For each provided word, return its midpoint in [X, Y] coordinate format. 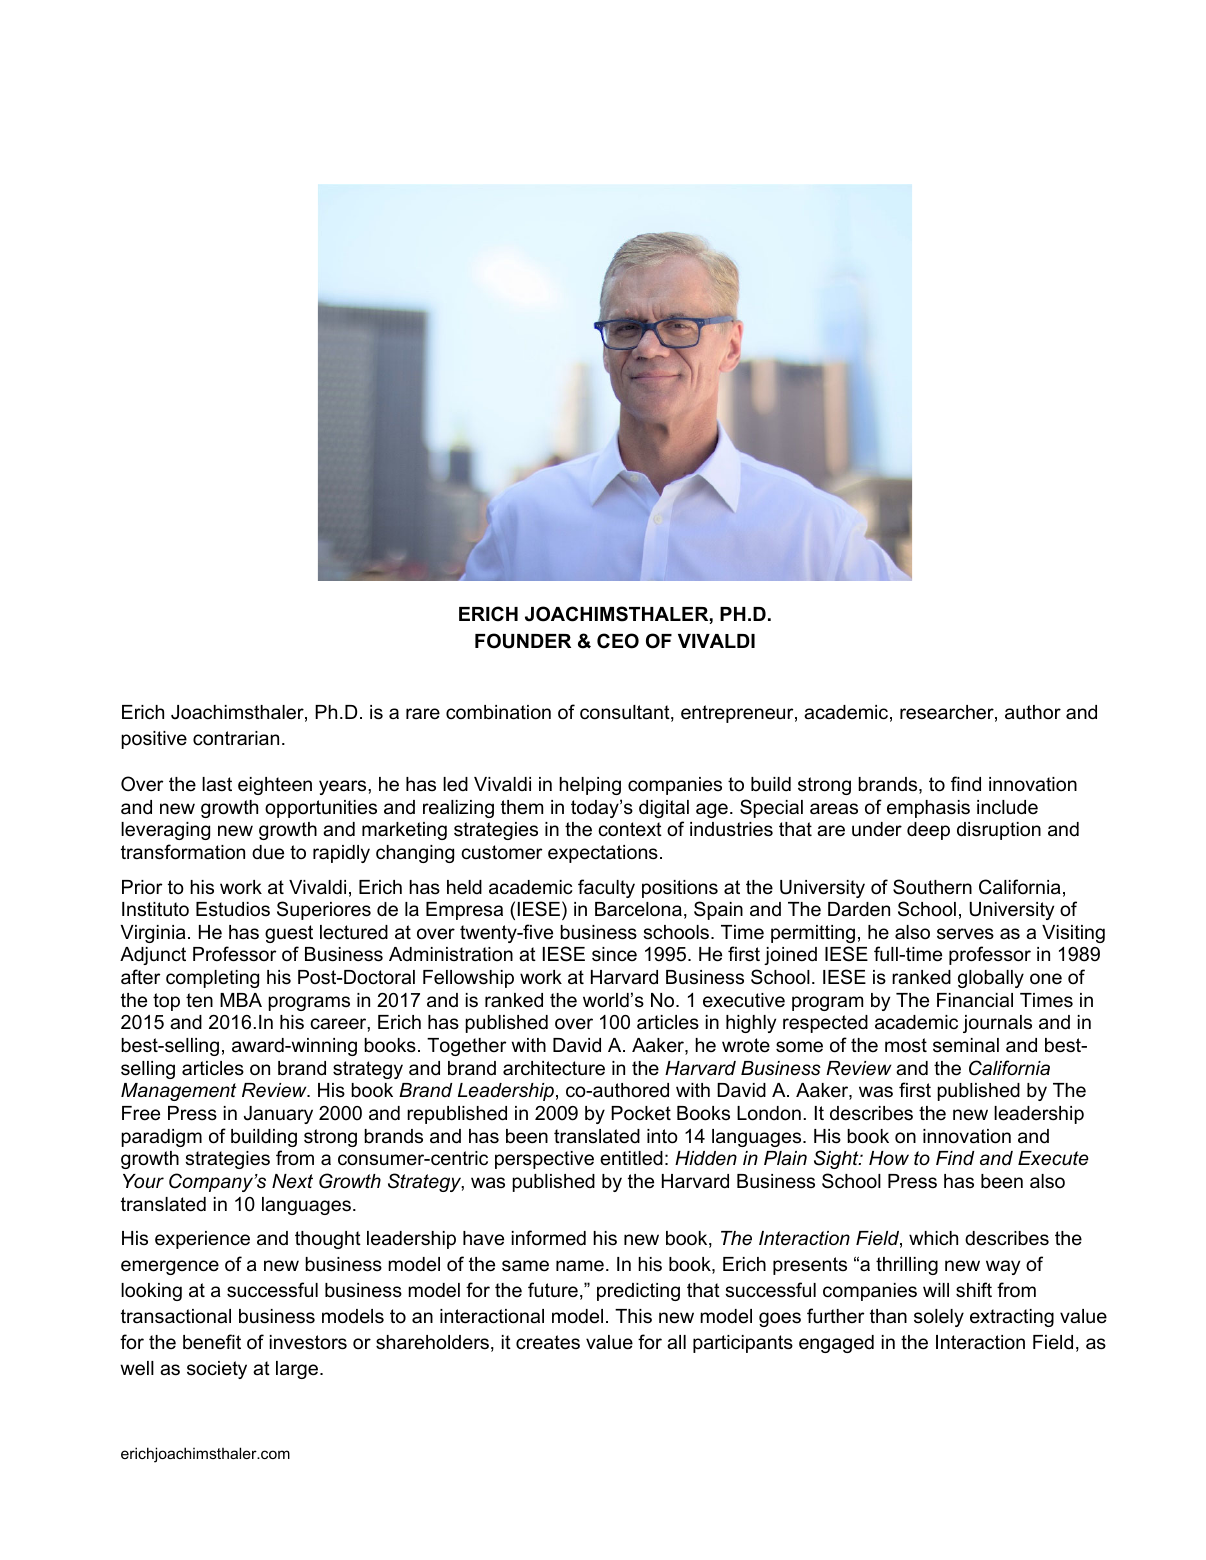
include [1007, 807]
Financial [975, 1000]
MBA [241, 1000]
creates [548, 1342]
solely [939, 1318]
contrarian [236, 738]
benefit [212, 1342]
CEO [618, 641]
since [614, 954]
